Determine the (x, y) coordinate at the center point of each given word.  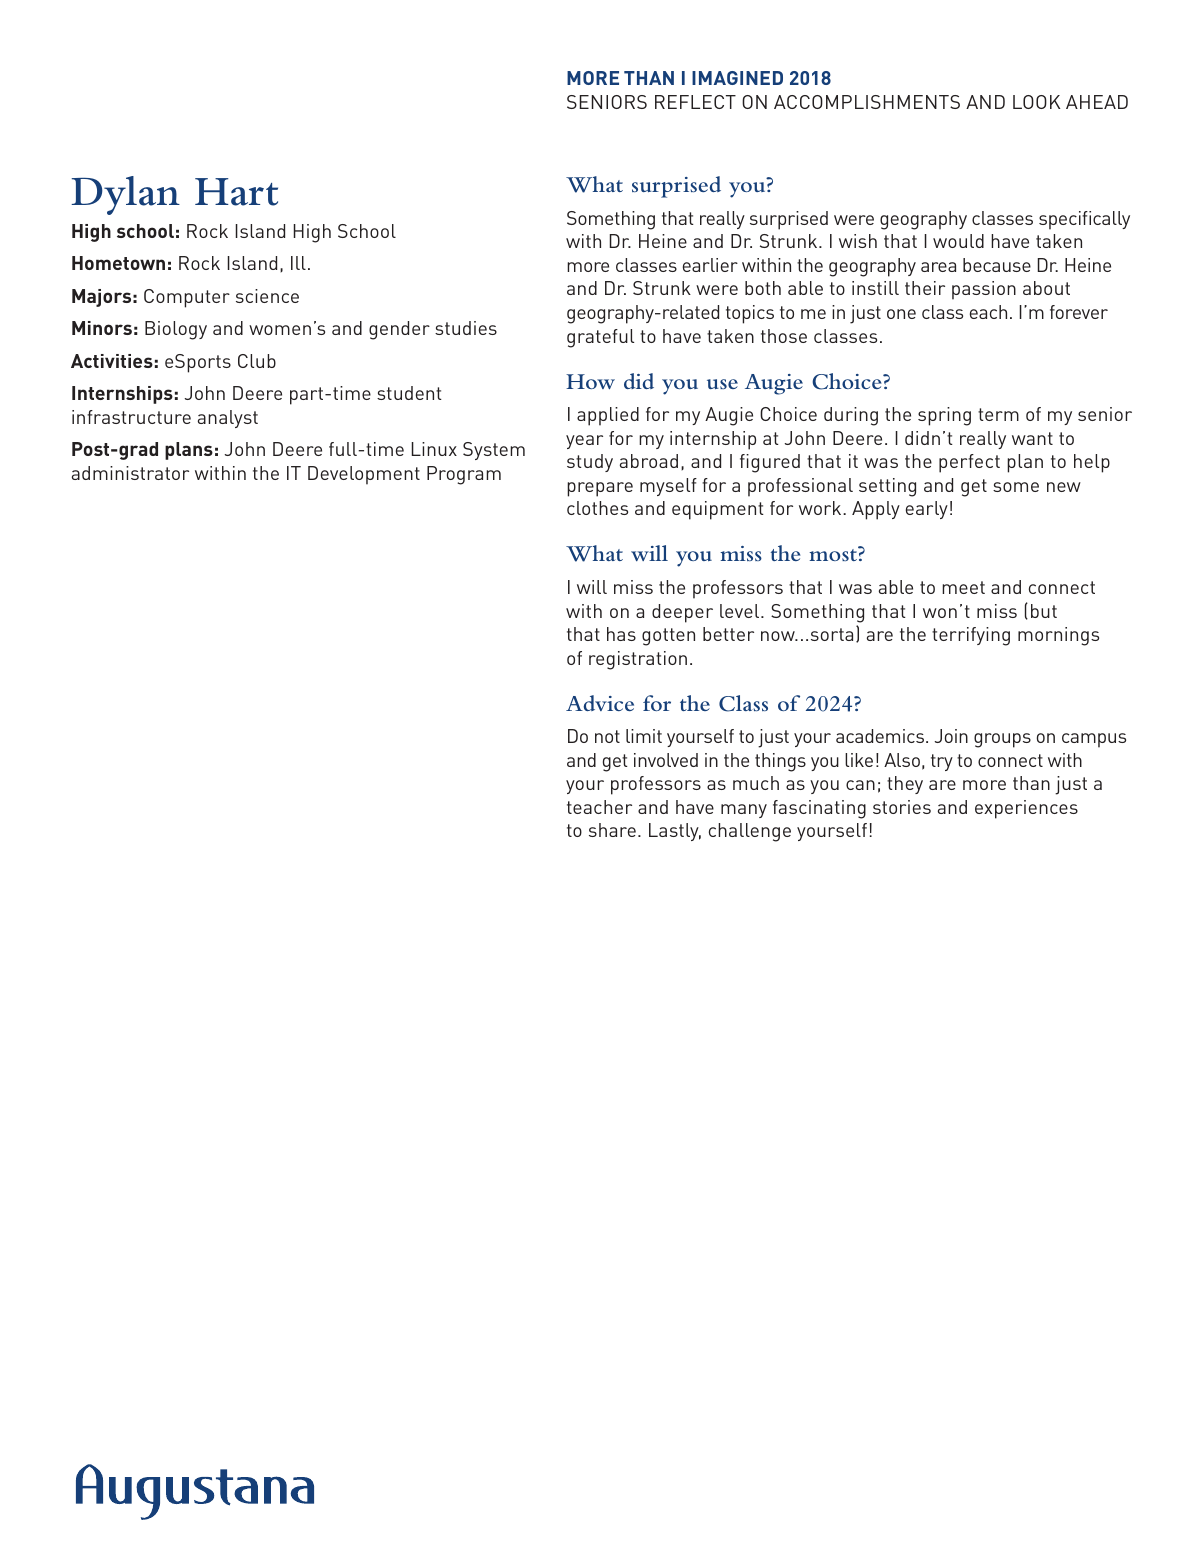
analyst (228, 419)
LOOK (1036, 102)
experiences (1026, 809)
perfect (969, 463)
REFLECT (695, 102)
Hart (236, 192)
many (744, 811)
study (590, 463)
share (612, 830)
